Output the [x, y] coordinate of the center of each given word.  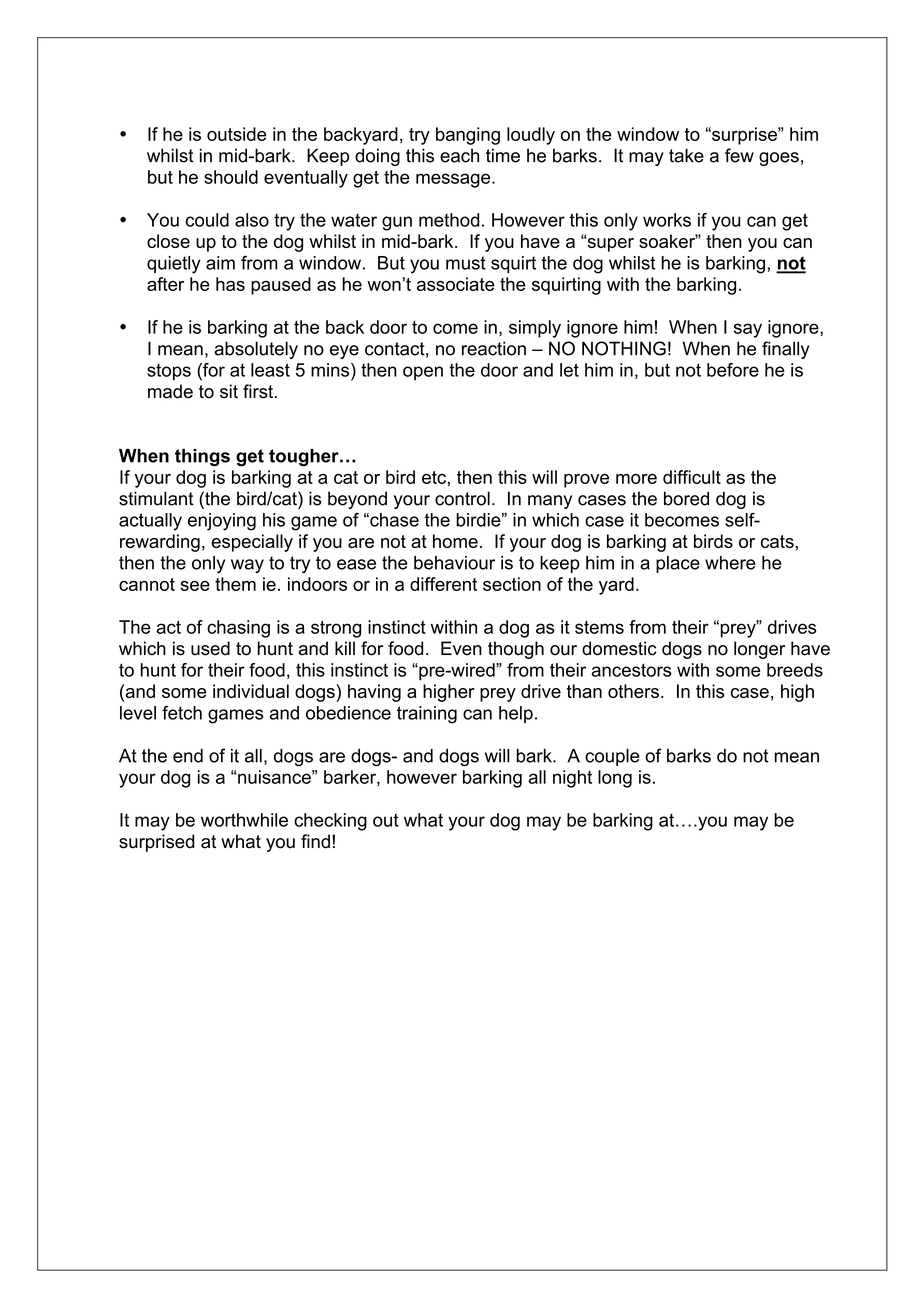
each [459, 155]
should [231, 177]
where [730, 563]
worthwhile [244, 820]
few [739, 155]
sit [229, 391]
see [195, 586]
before [733, 370]
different [443, 584]
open [423, 373]
